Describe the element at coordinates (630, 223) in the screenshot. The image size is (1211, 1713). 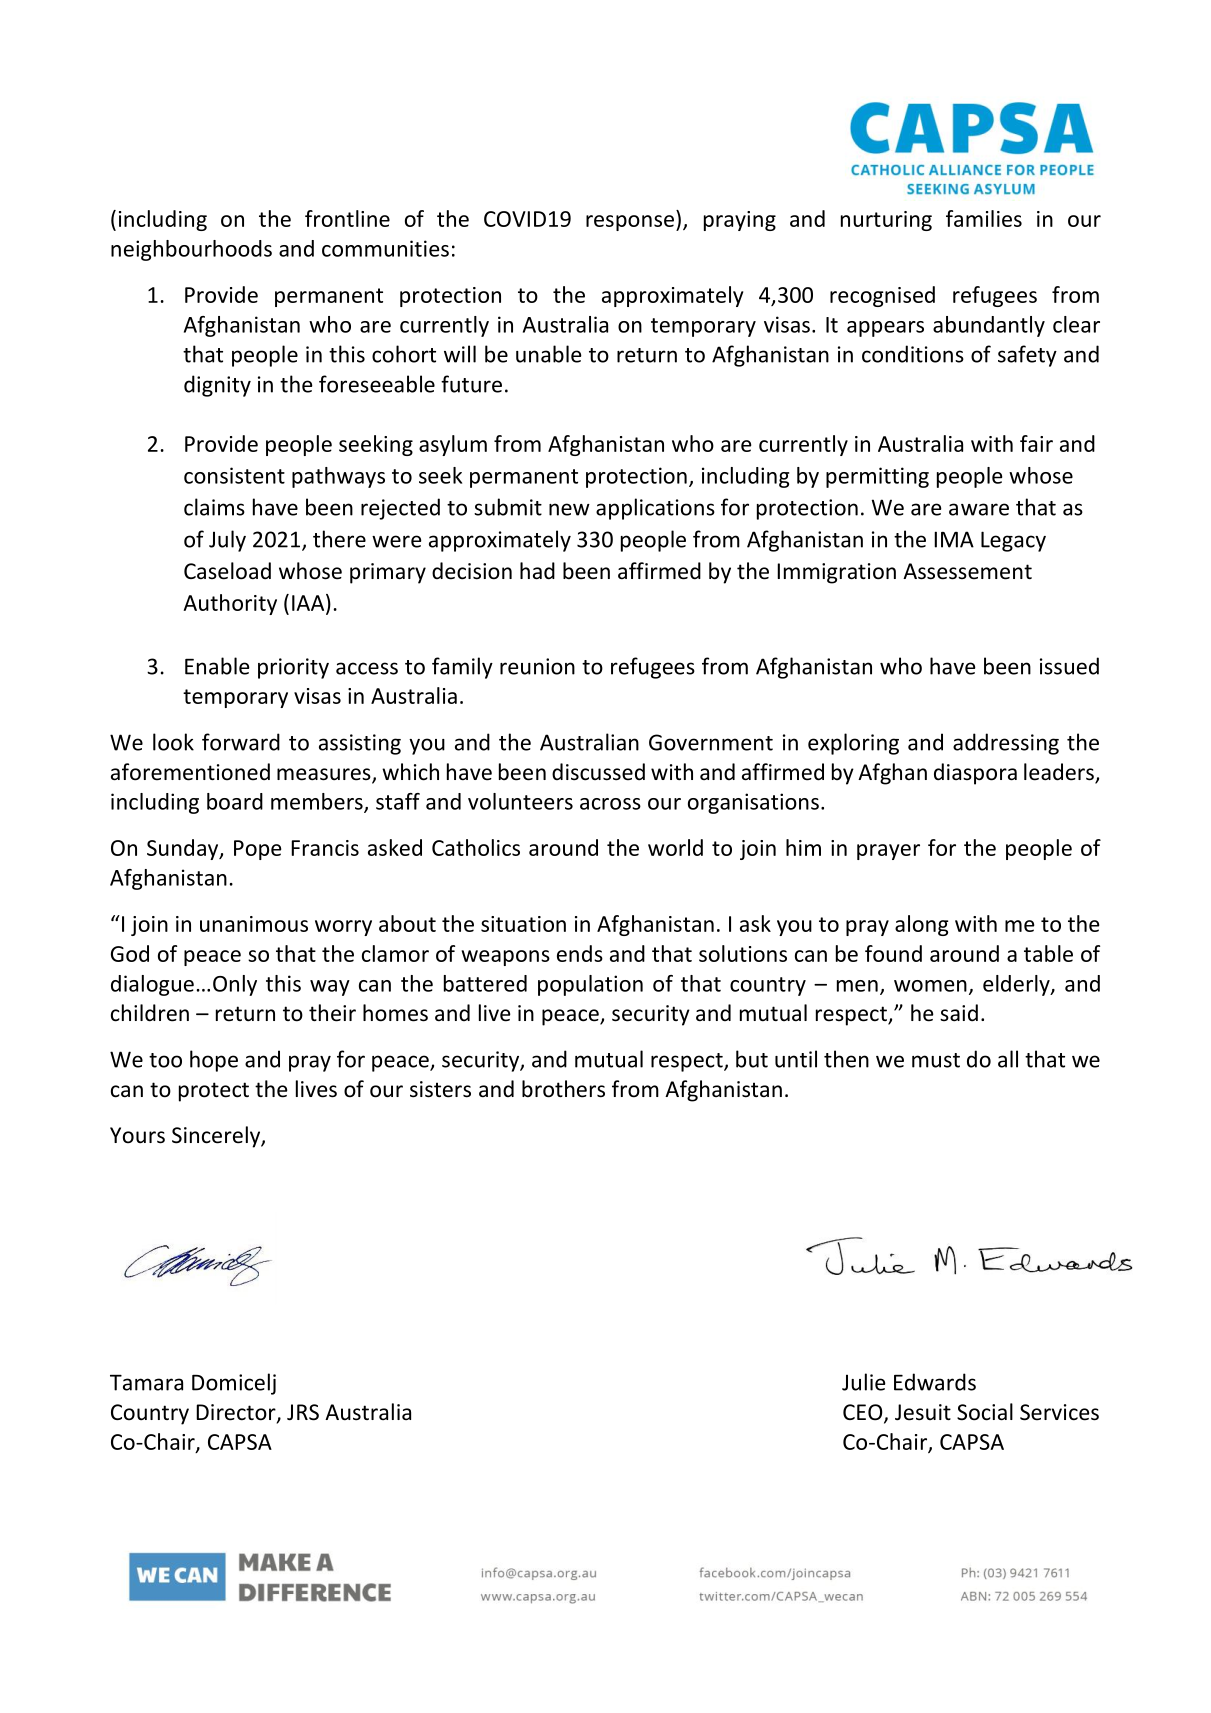
I see `response` at that location.
